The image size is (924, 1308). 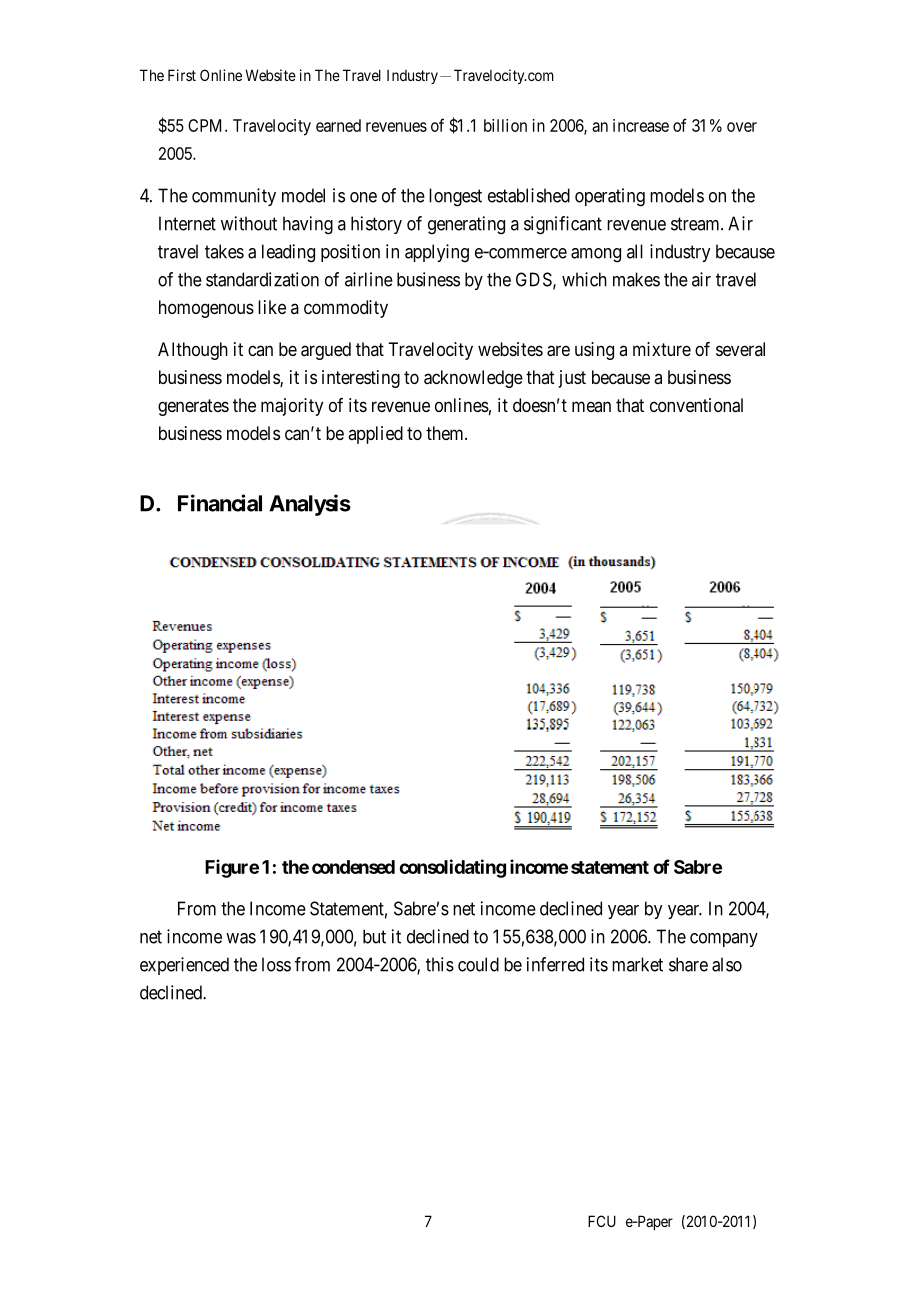 I want to click on company, so click(x=724, y=940).
